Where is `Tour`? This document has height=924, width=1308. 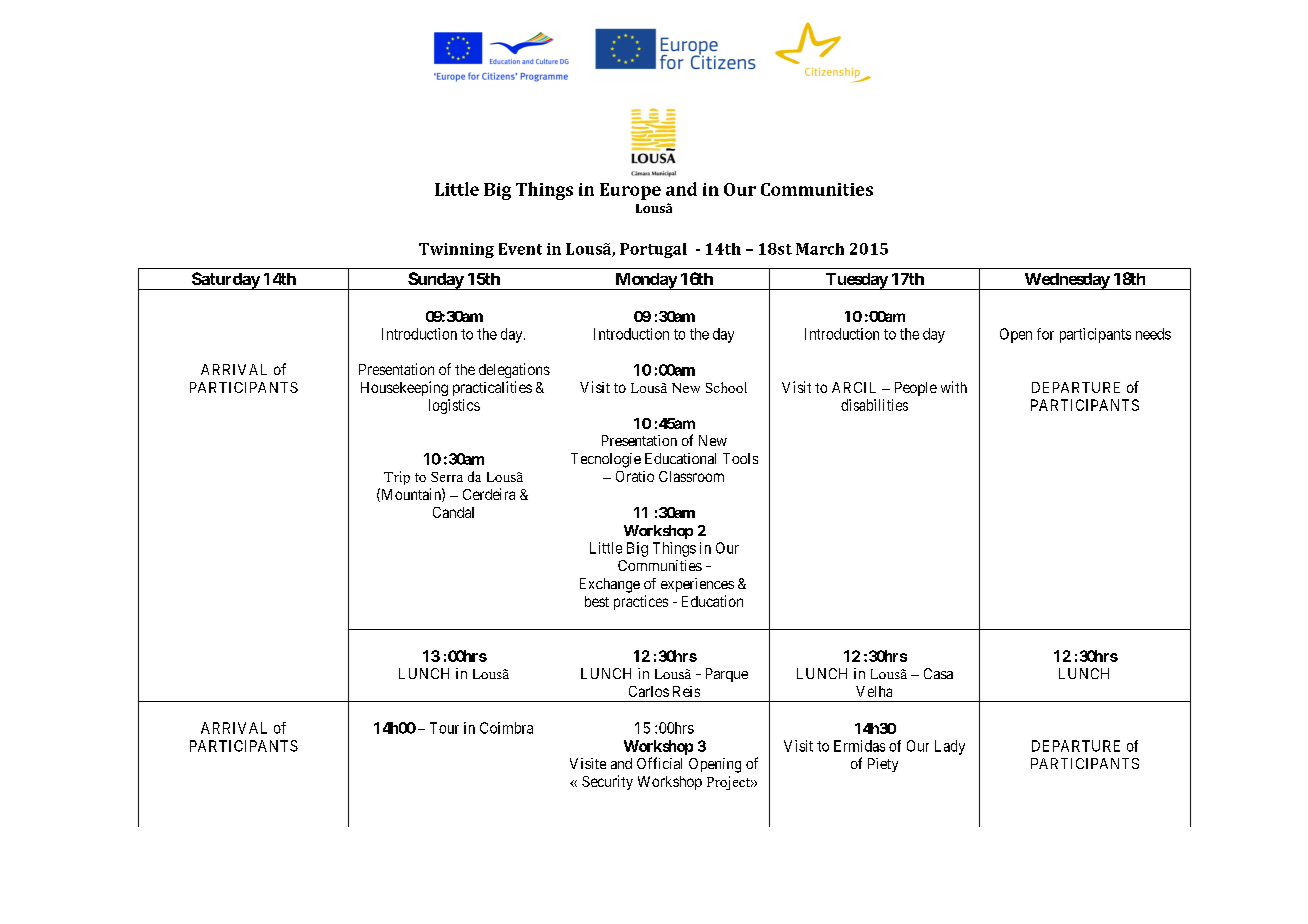 Tour is located at coordinates (444, 728).
